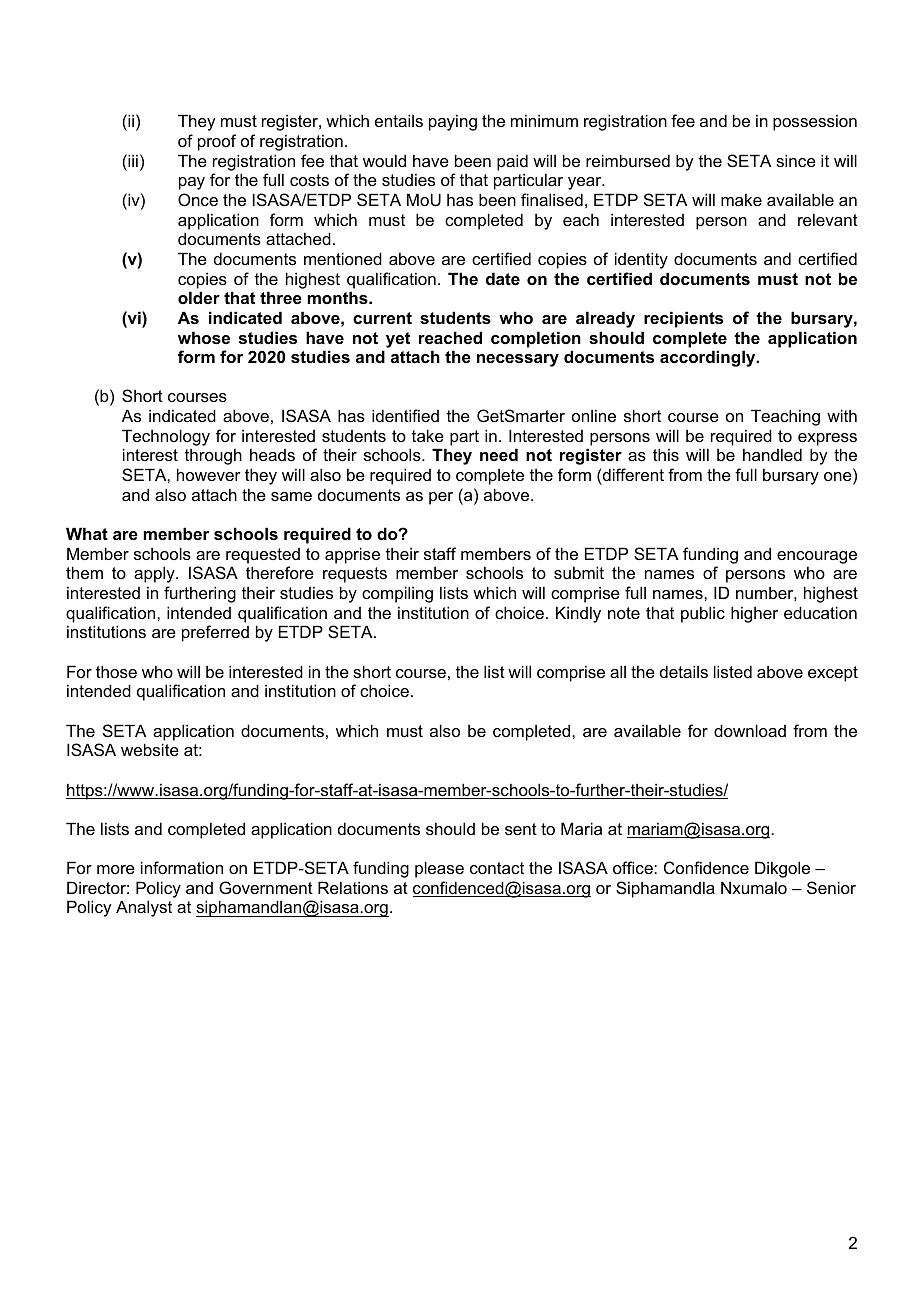  I want to click on since, so click(796, 160).
